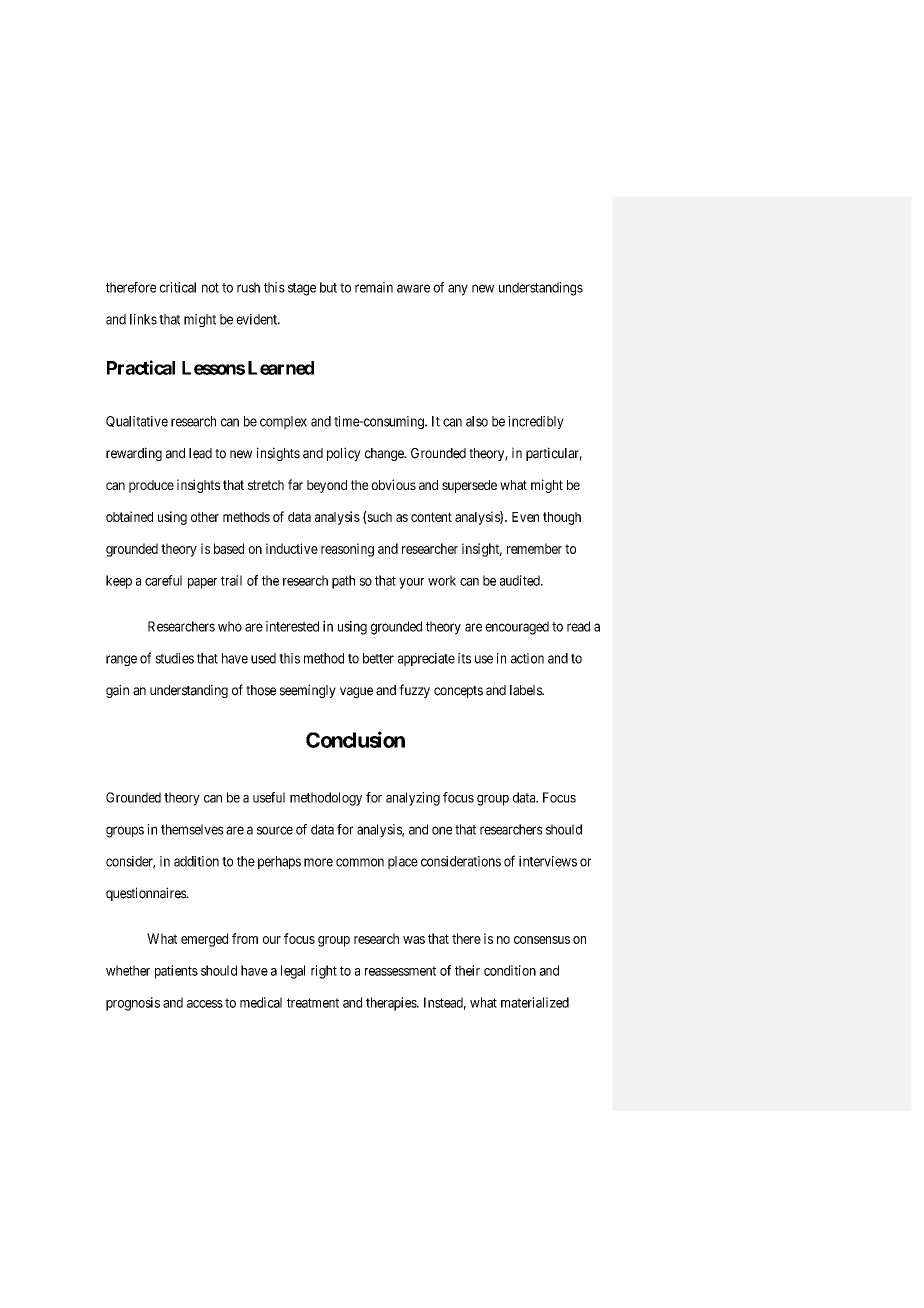 This screenshot has width=924, height=1308. I want to click on any, so click(458, 290).
